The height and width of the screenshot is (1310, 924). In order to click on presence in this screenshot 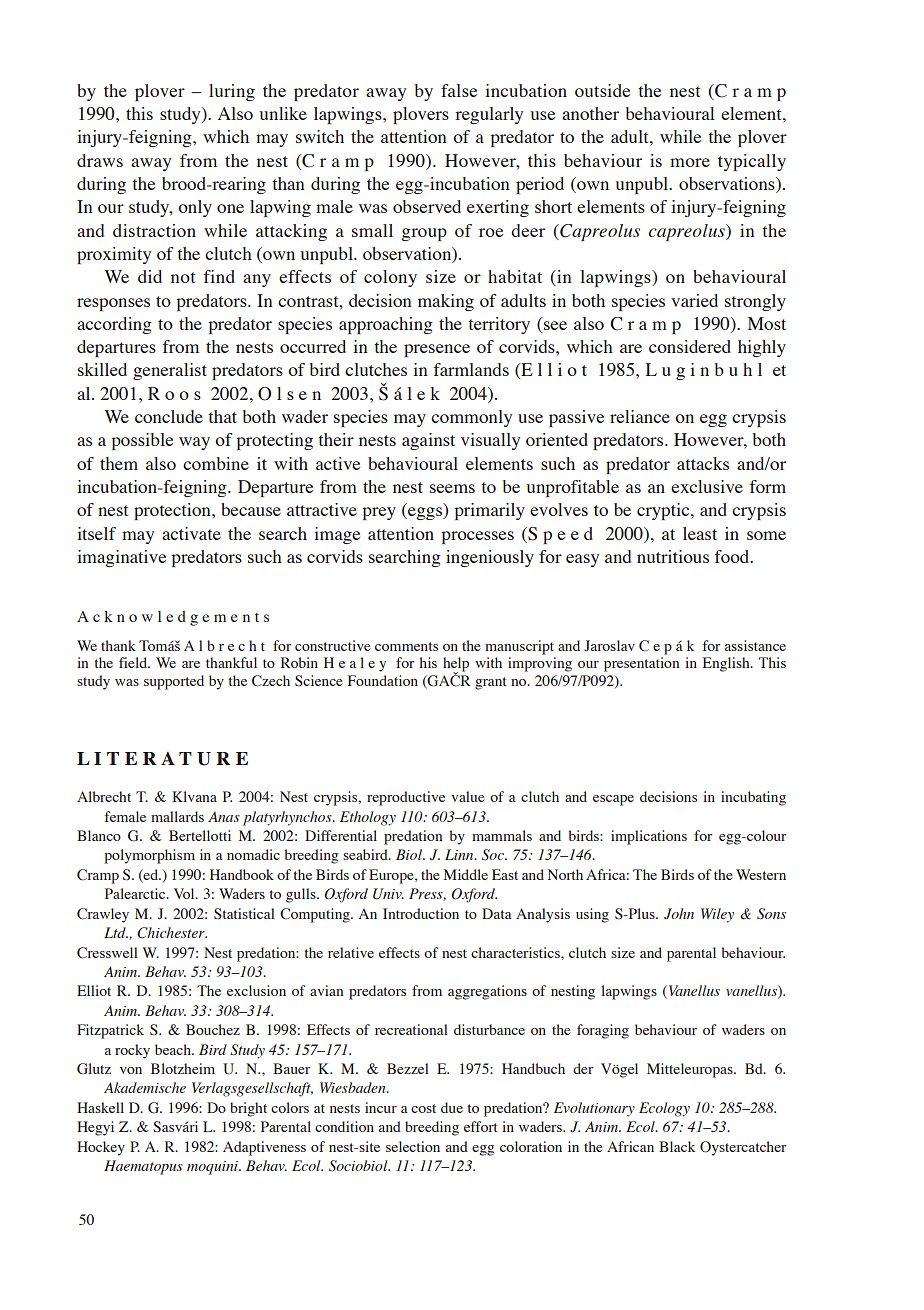, I will do `click(437, 350)`.
